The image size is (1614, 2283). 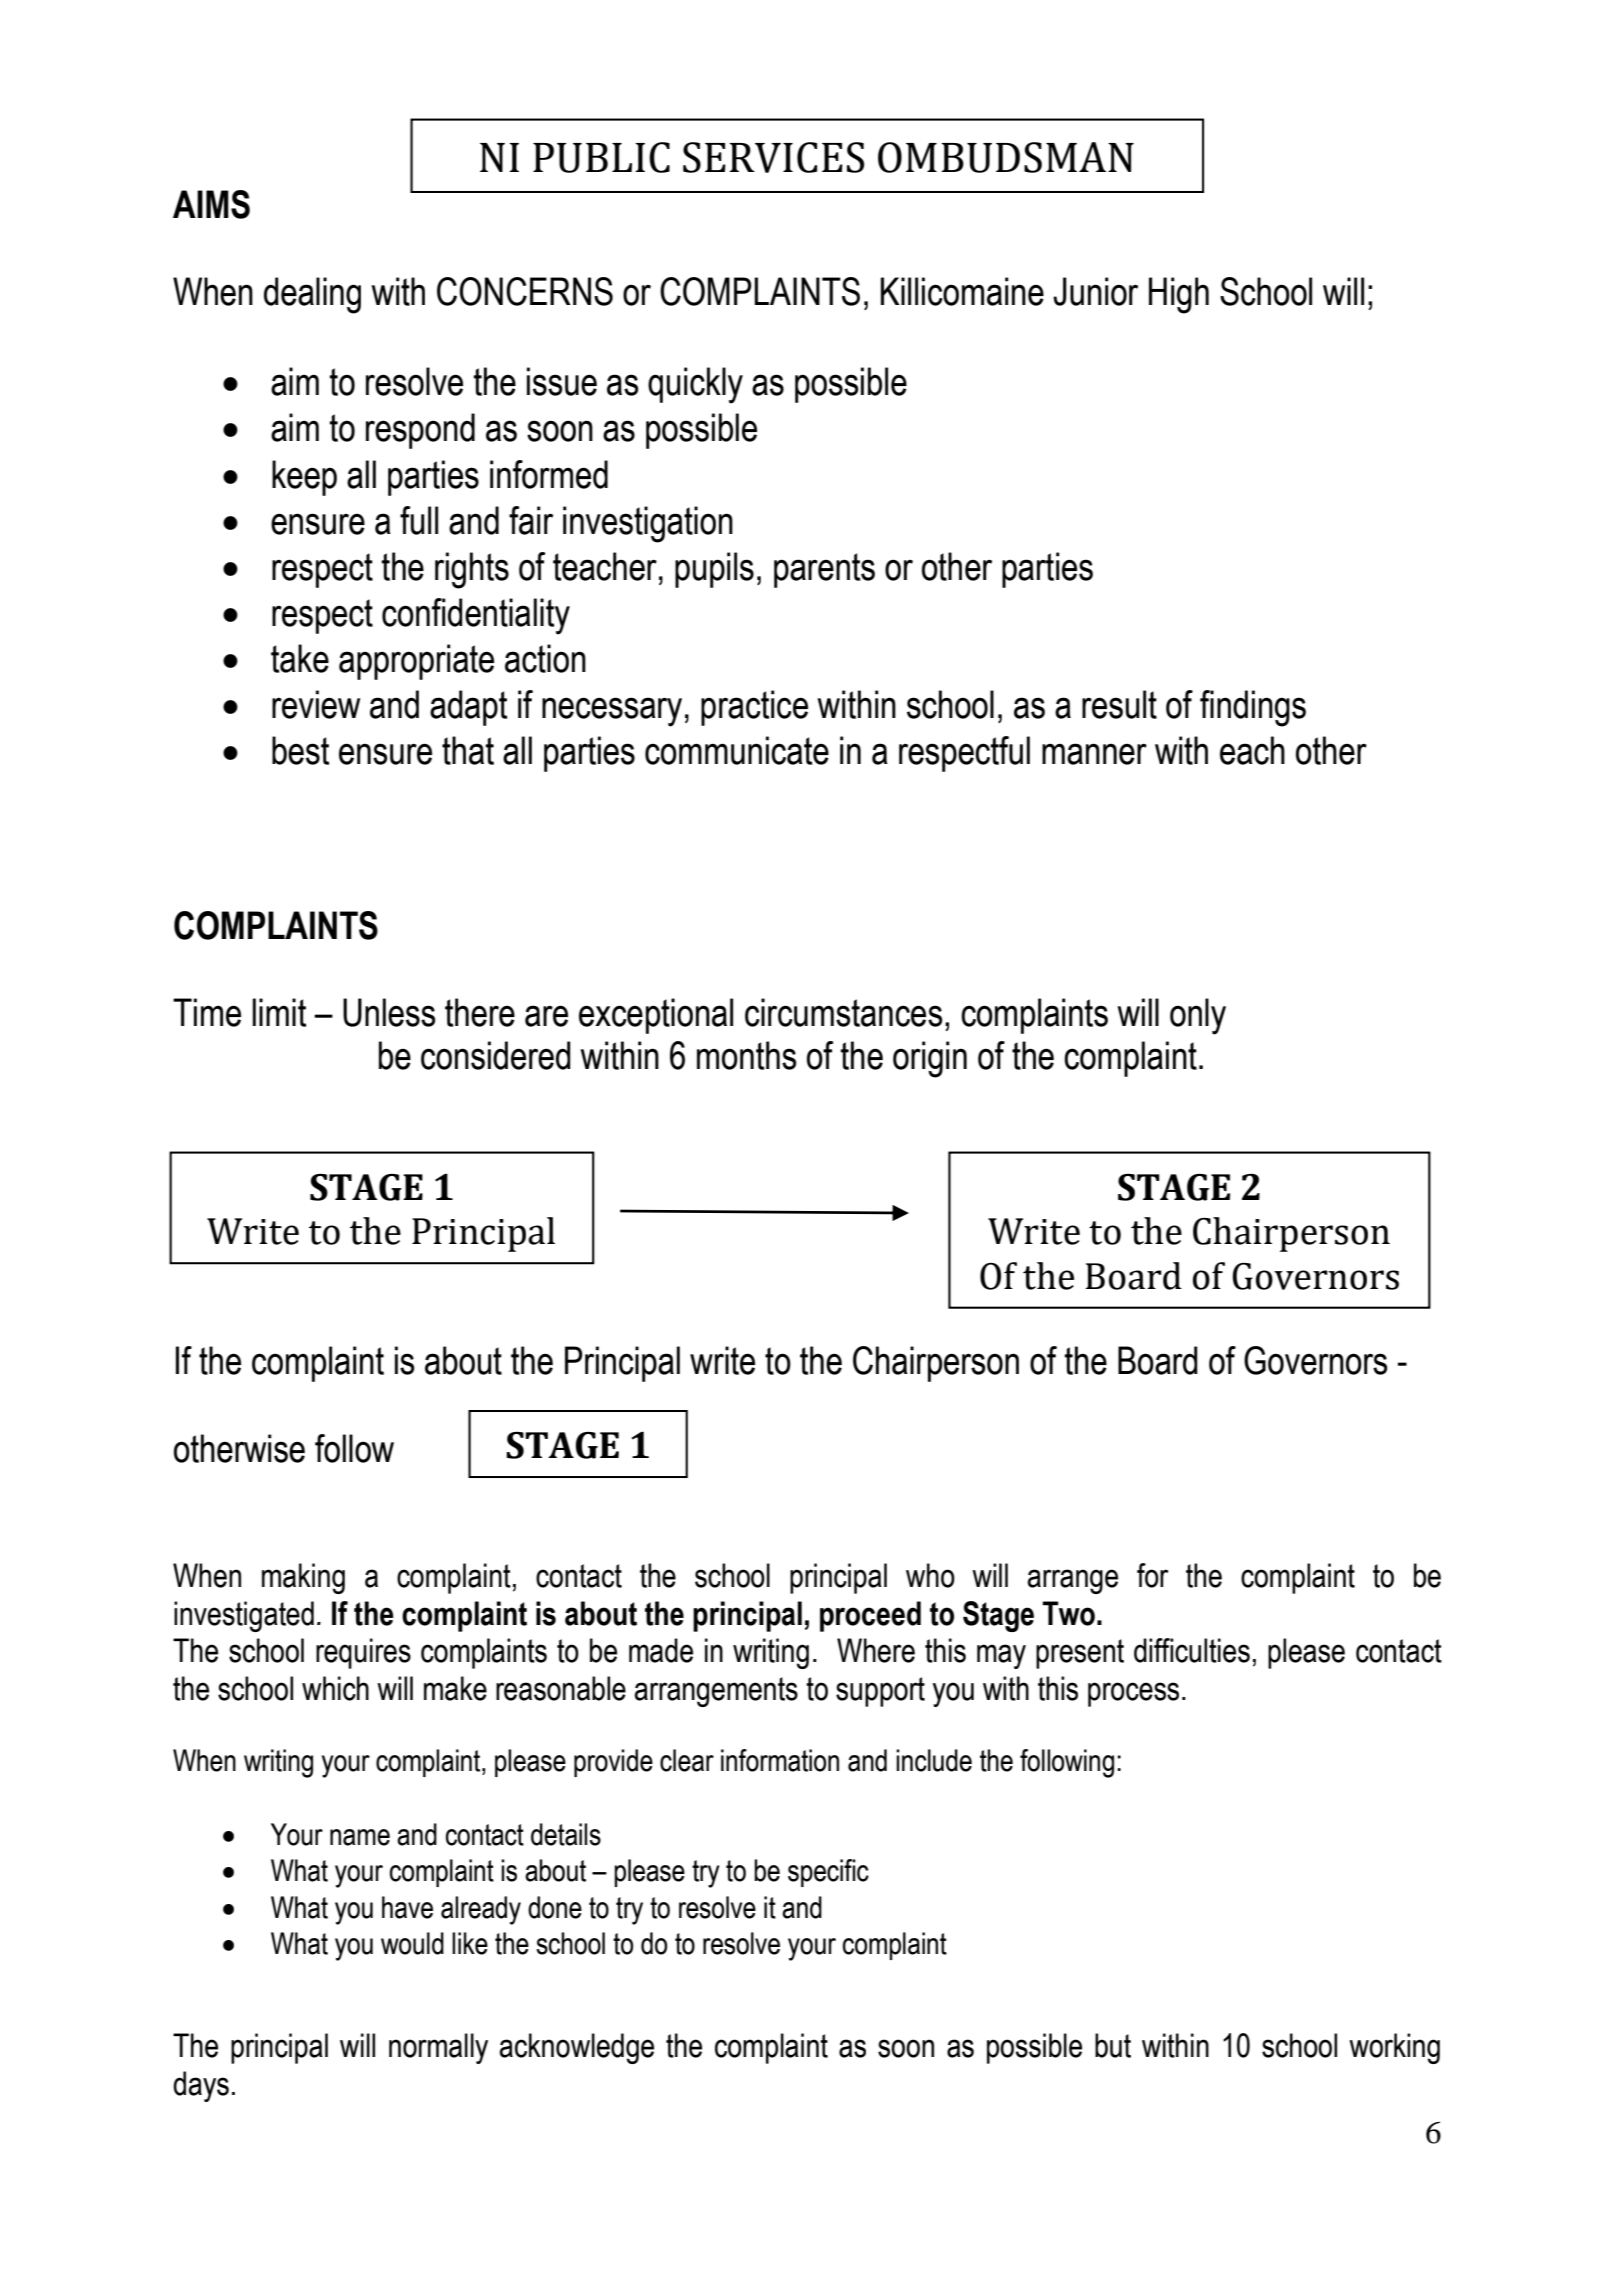 What do you see at coordinates (746, 1055) in the screenshot?
I see `months` at bounding box center [746, 1055].
